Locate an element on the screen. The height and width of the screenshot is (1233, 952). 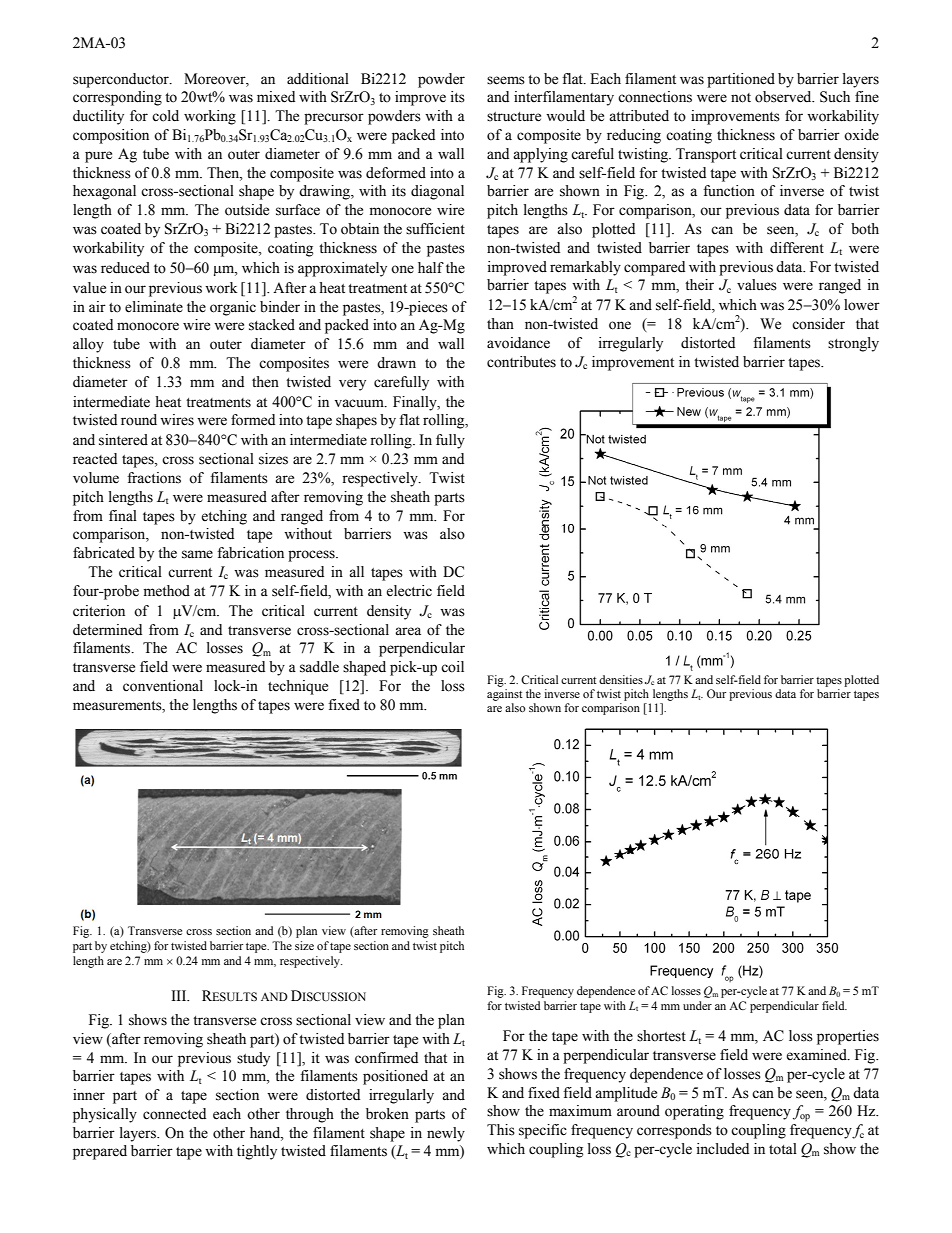
conventional is located at coordinates (163, 686).
